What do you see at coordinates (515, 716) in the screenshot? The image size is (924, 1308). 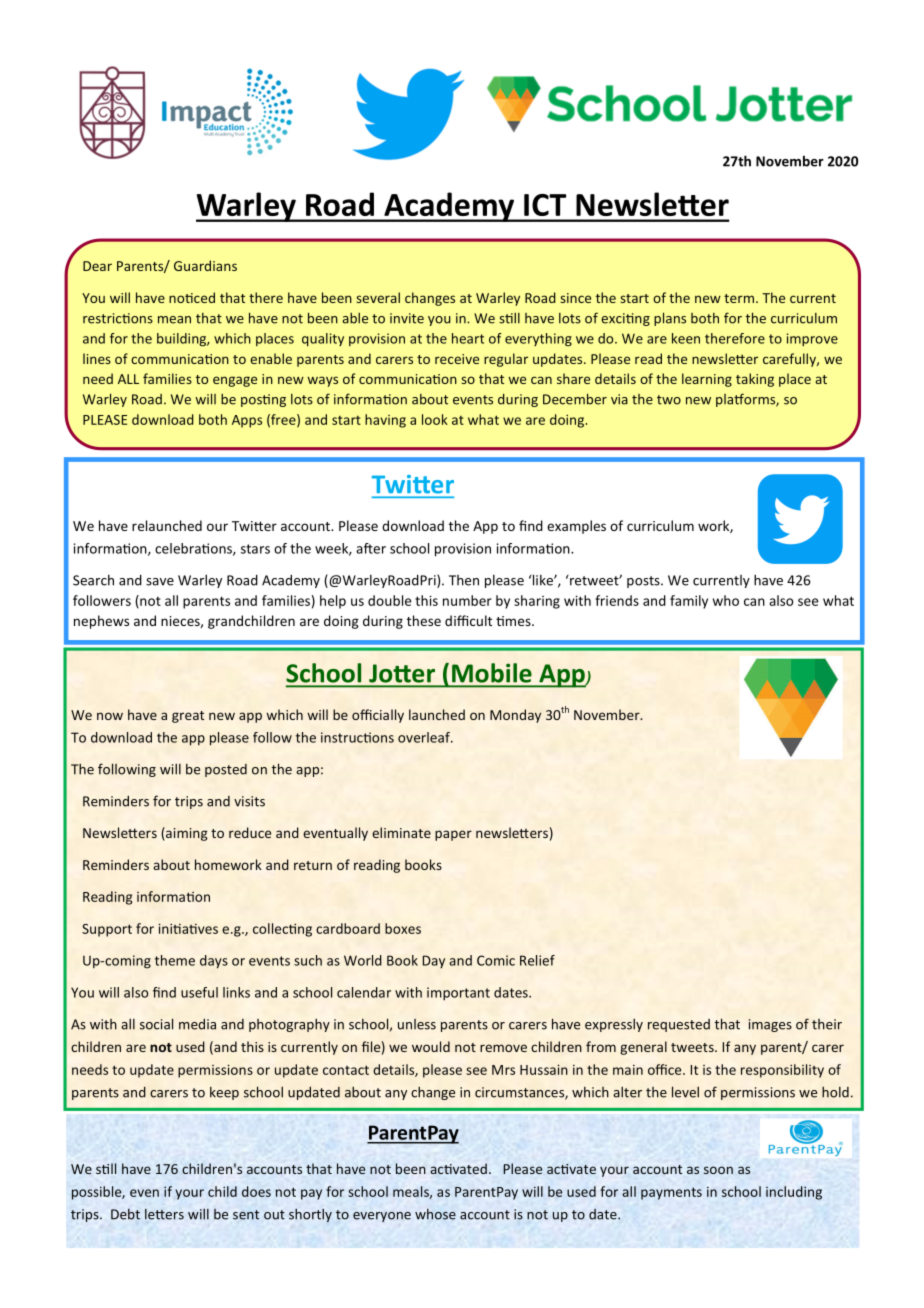 I see `Monday` at bounding box center [515, 716].
